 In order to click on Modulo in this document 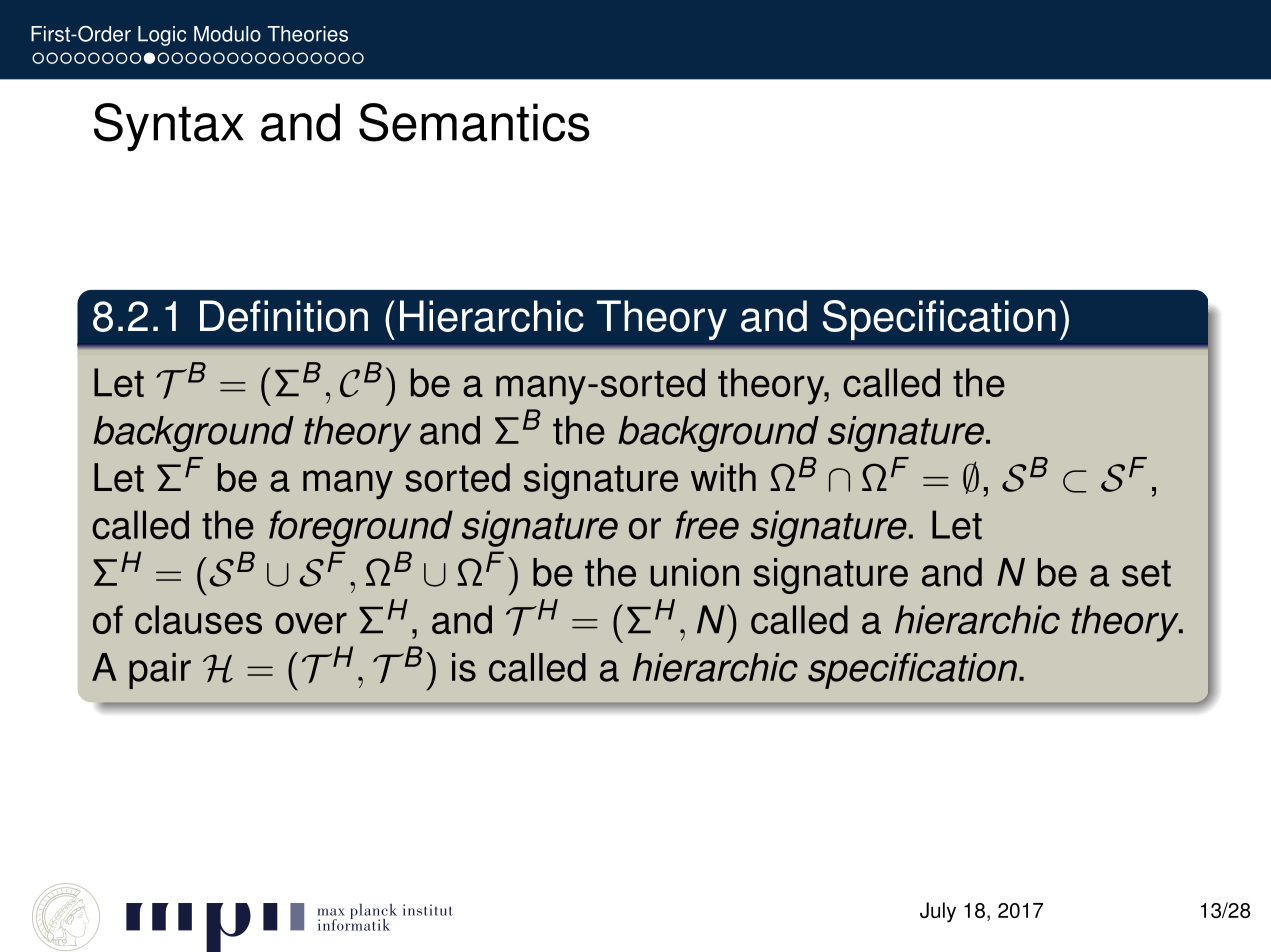, I will do `click(227, 34)`.
